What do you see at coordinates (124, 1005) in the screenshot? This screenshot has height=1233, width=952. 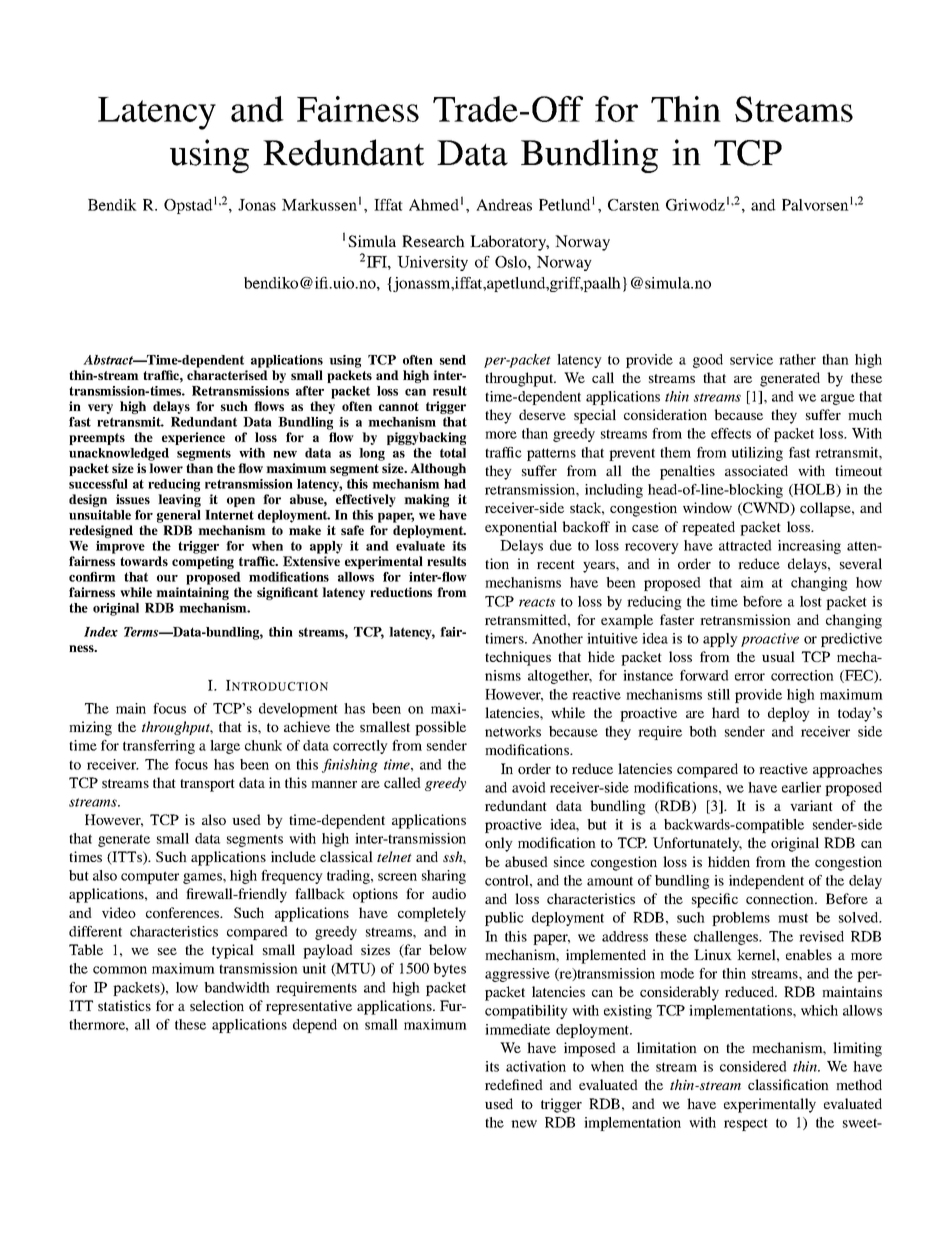 I see `statistics` at bounding box center [124, 1005].
